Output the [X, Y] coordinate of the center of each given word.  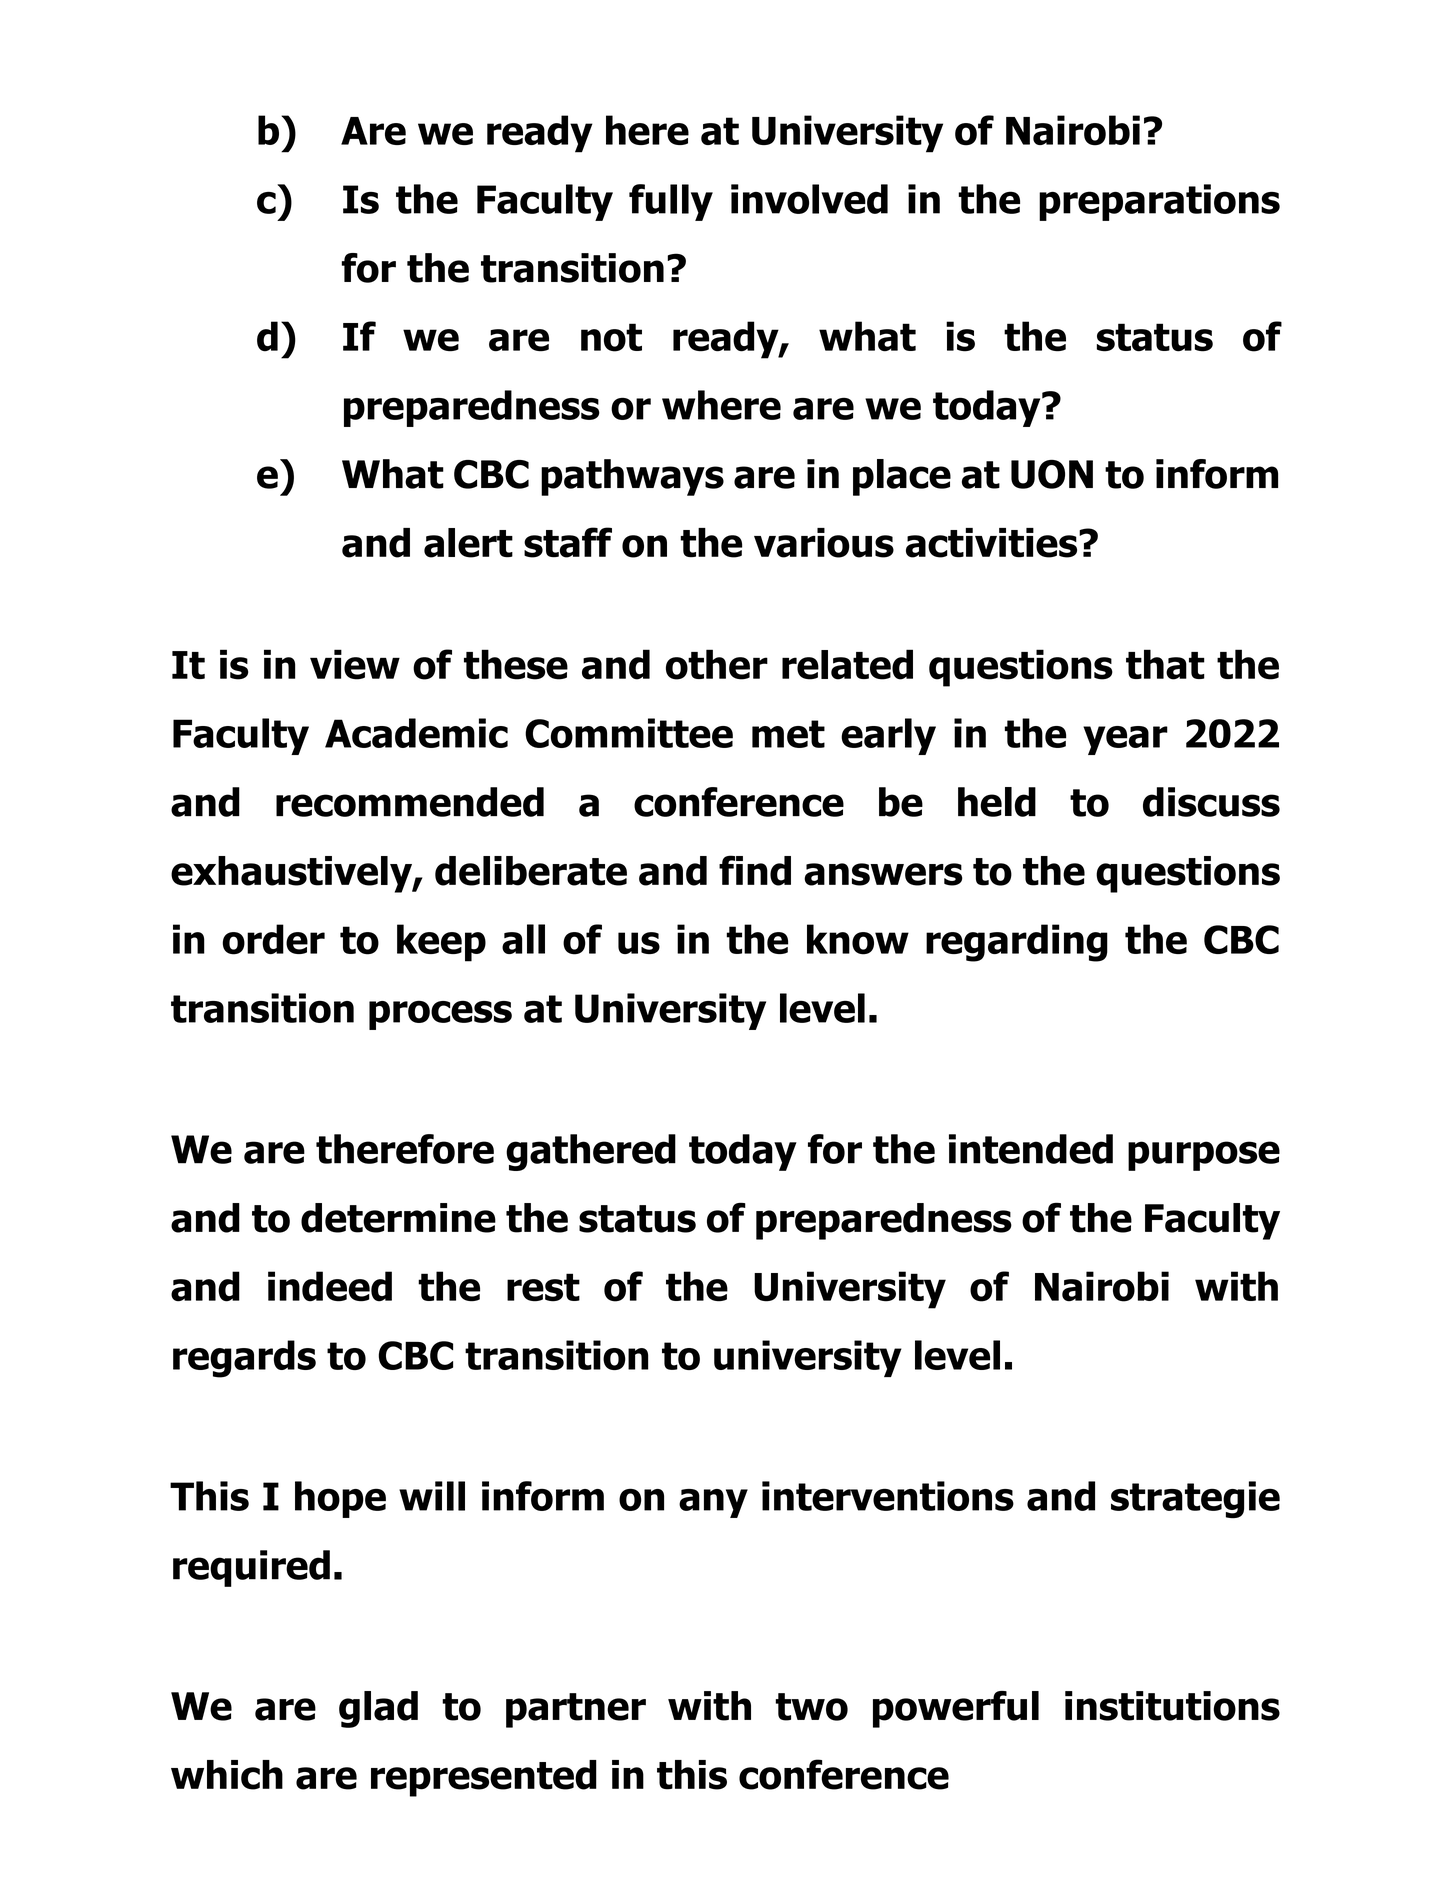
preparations [1159, 202]
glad [378, 1709]
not [611, 337]
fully [671, 202]
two [811, 1707]
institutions [1172, 1706]
